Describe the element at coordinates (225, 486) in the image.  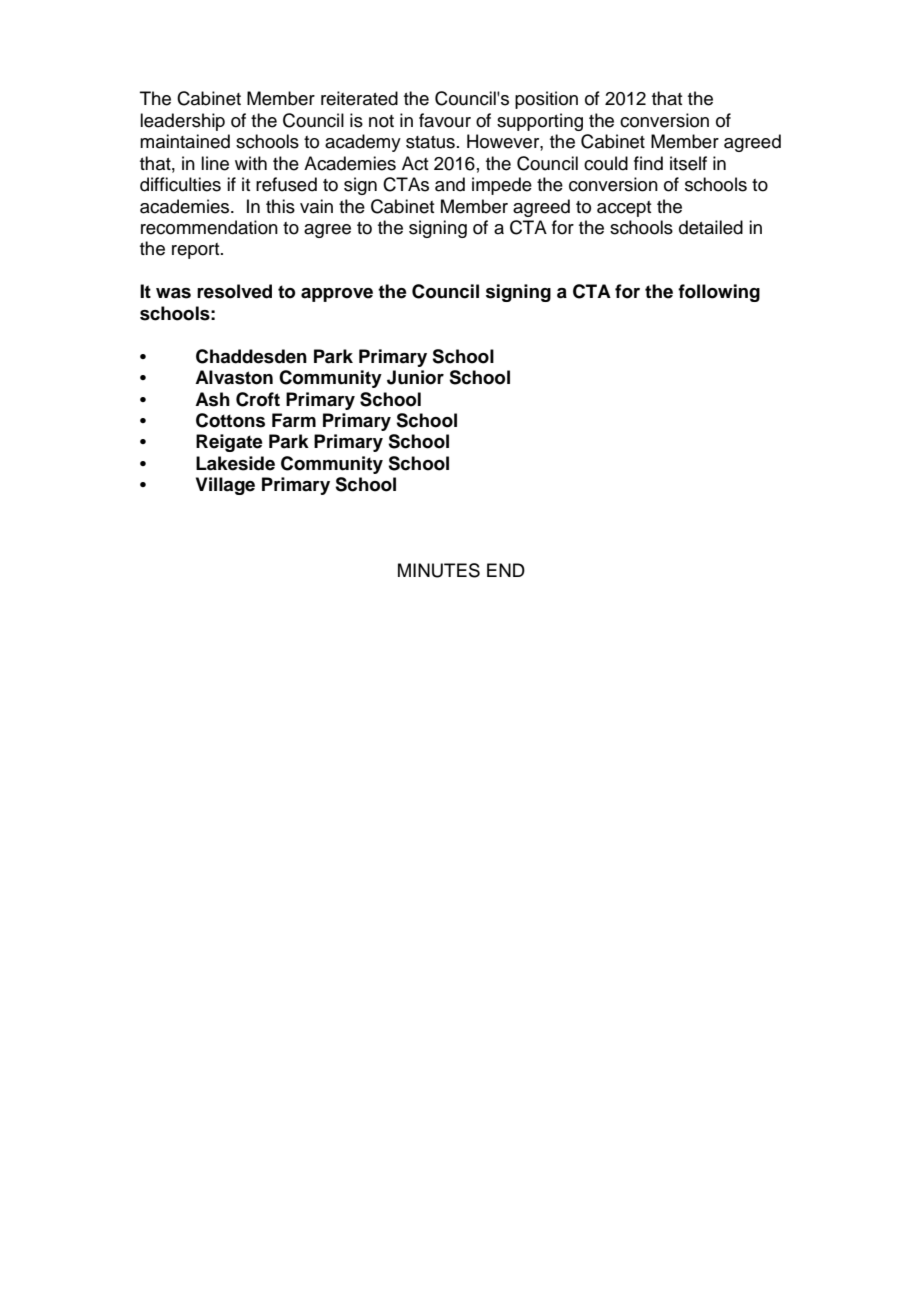
I see `Village` at that location.
